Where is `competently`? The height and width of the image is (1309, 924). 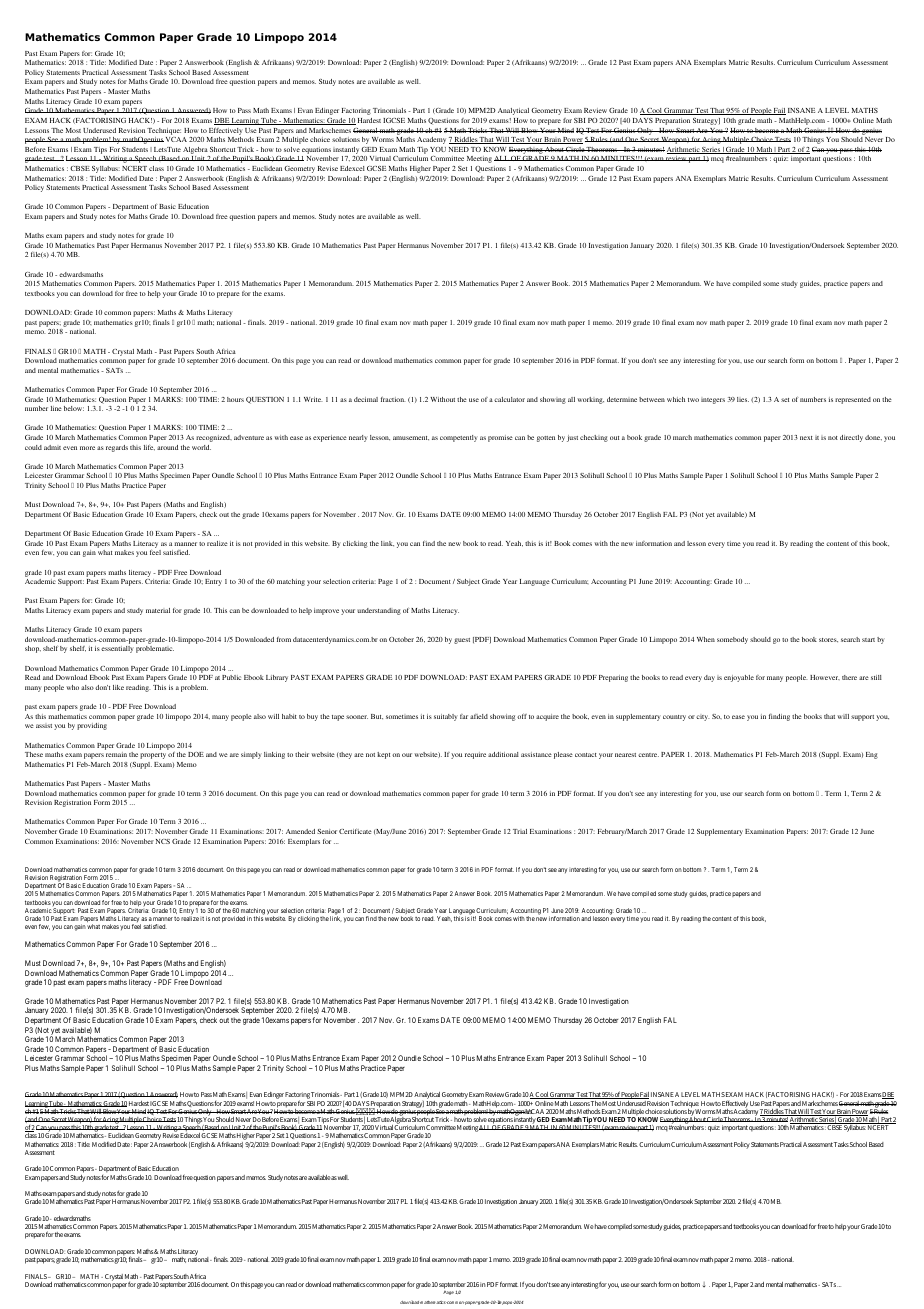
competently is located at coordinates (459, 438).
